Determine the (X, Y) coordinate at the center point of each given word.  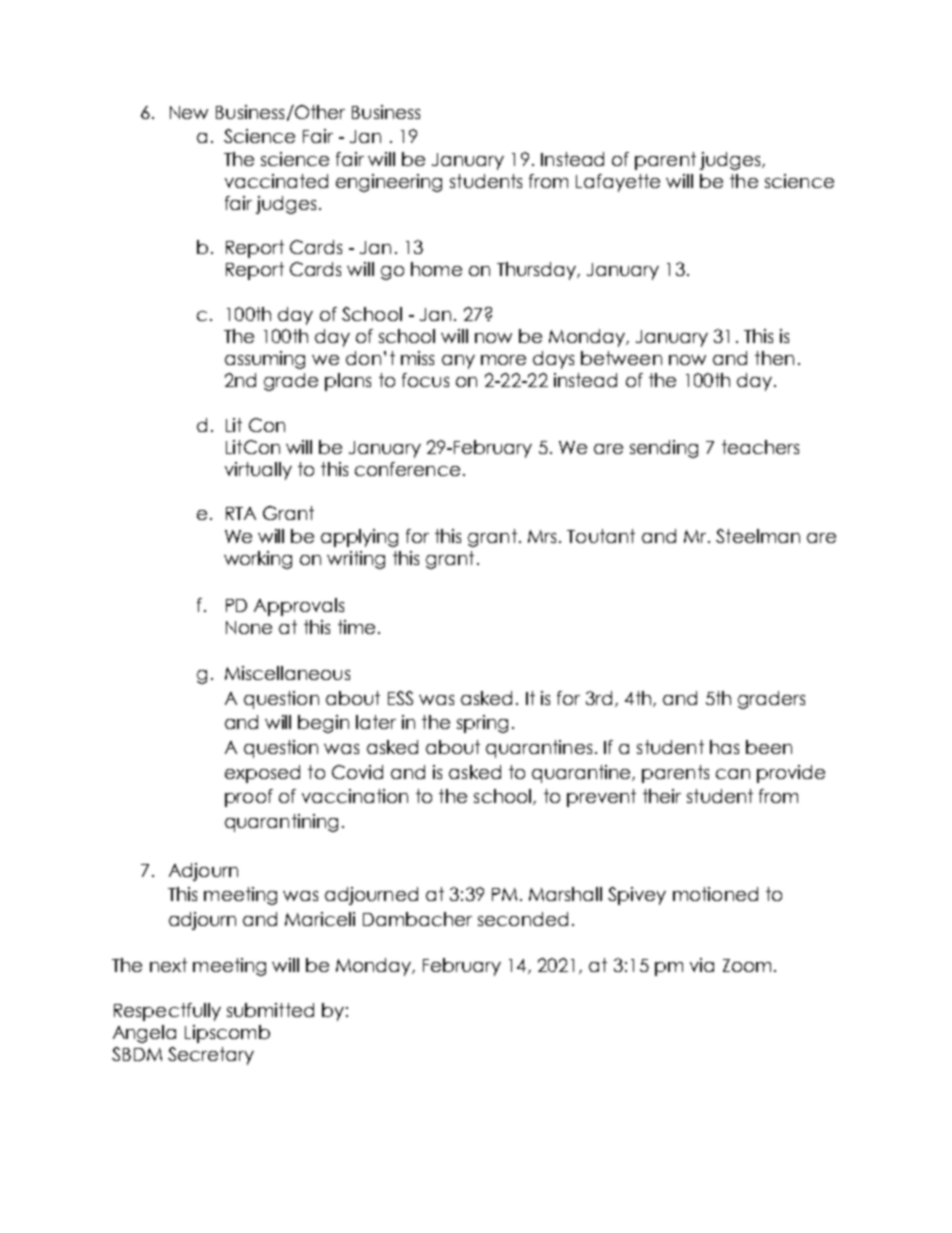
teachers (760, 447)
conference (407, 469)
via (702, 965)
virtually (258, 471)
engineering (389, 183)
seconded (523, 919)
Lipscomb (227, 1034)
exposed (262, 774)
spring (482, 724)
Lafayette (618, 183)
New (189, 112)
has (724, 747)
